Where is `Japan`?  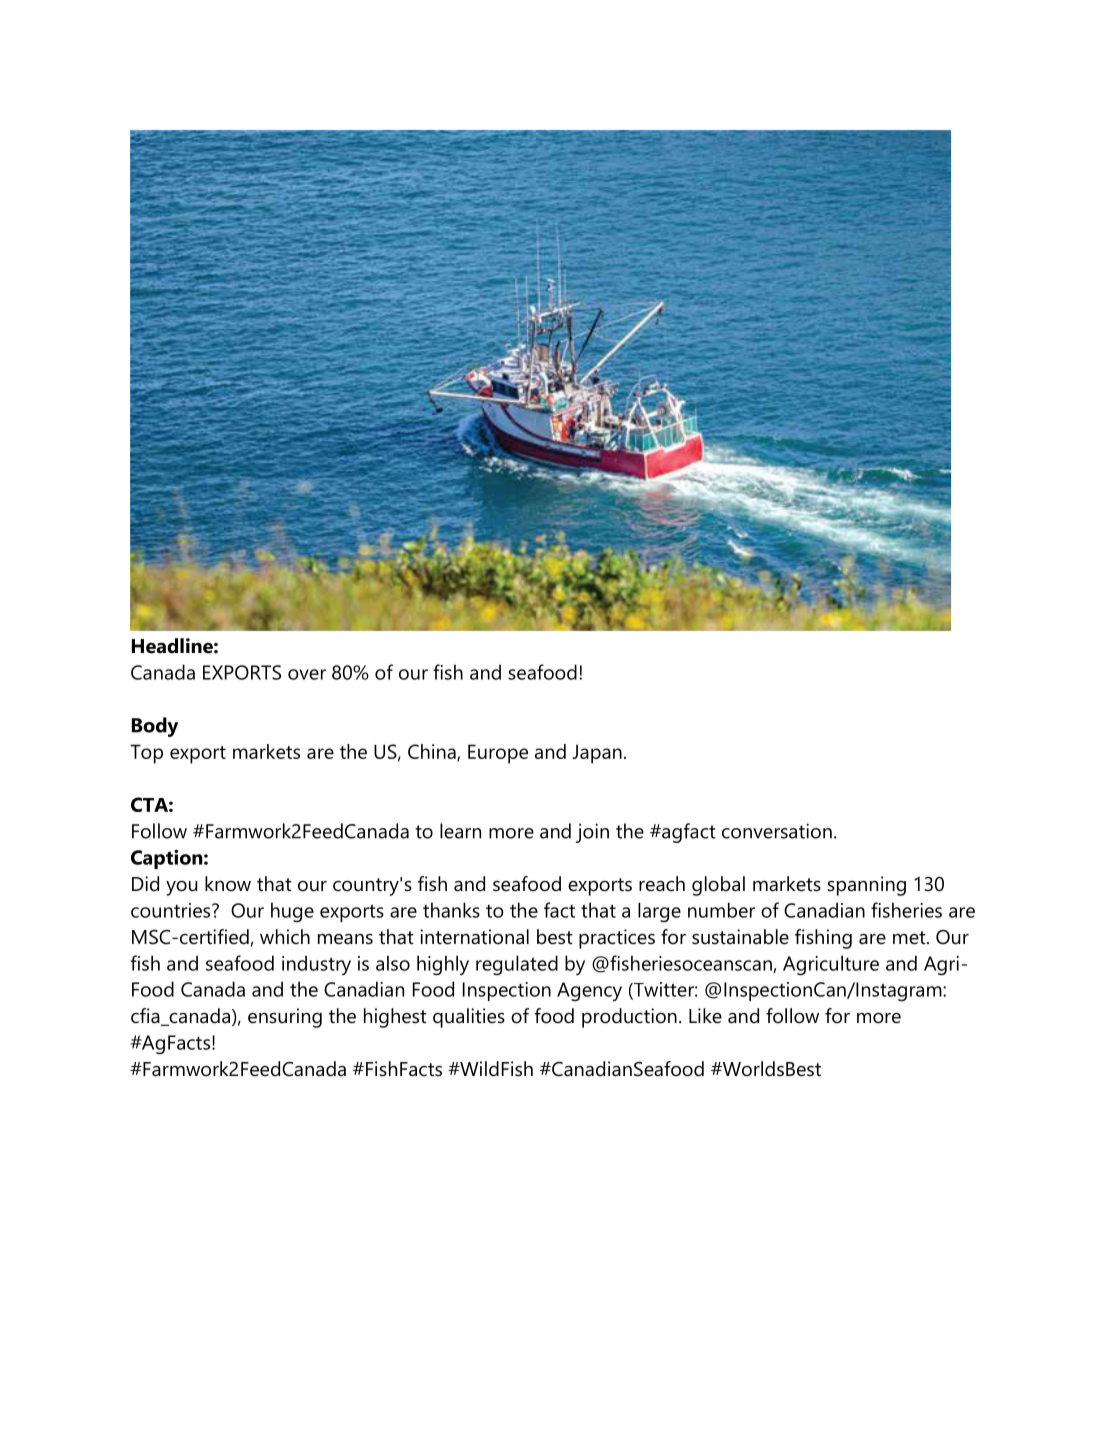 Japan is located at coordinates (597, 754).
